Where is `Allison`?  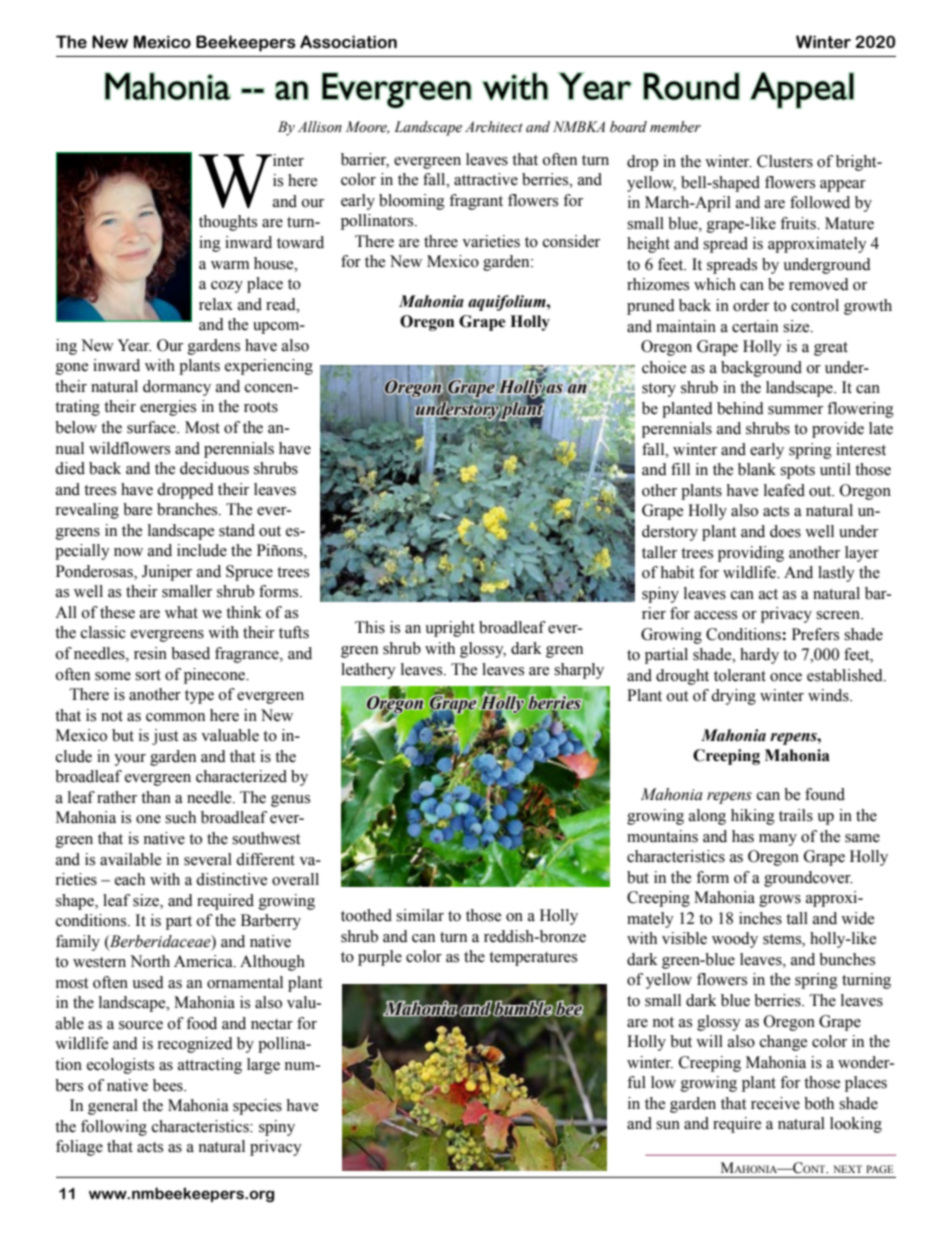 Allison is located at coordinates (320, 127).
